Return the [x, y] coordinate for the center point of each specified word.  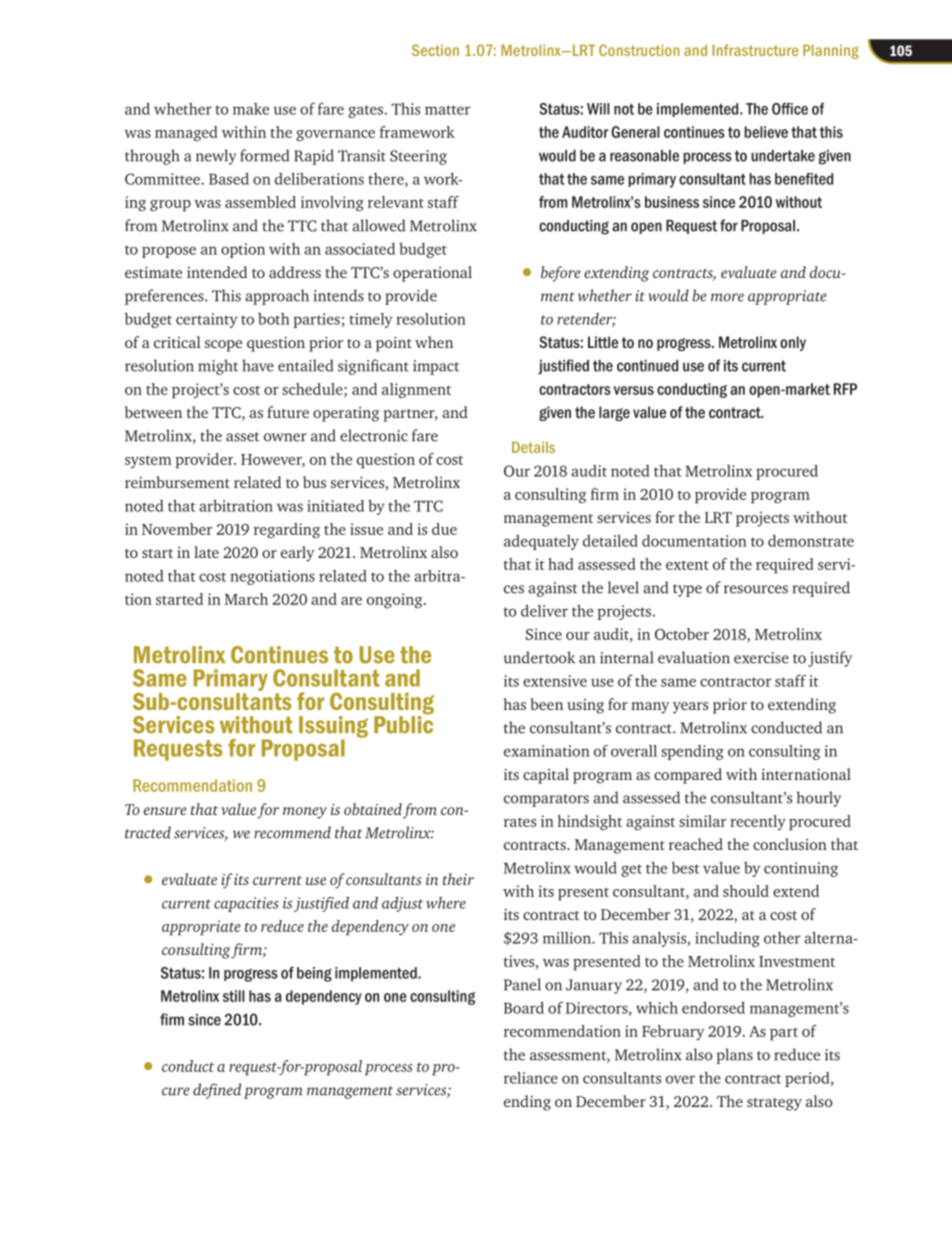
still [234, 996]
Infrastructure [755, 50]
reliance [531, 1078]
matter [448, 110]
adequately [541, 542]
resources [756, 589]
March [246, 599]
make [251, 109]
